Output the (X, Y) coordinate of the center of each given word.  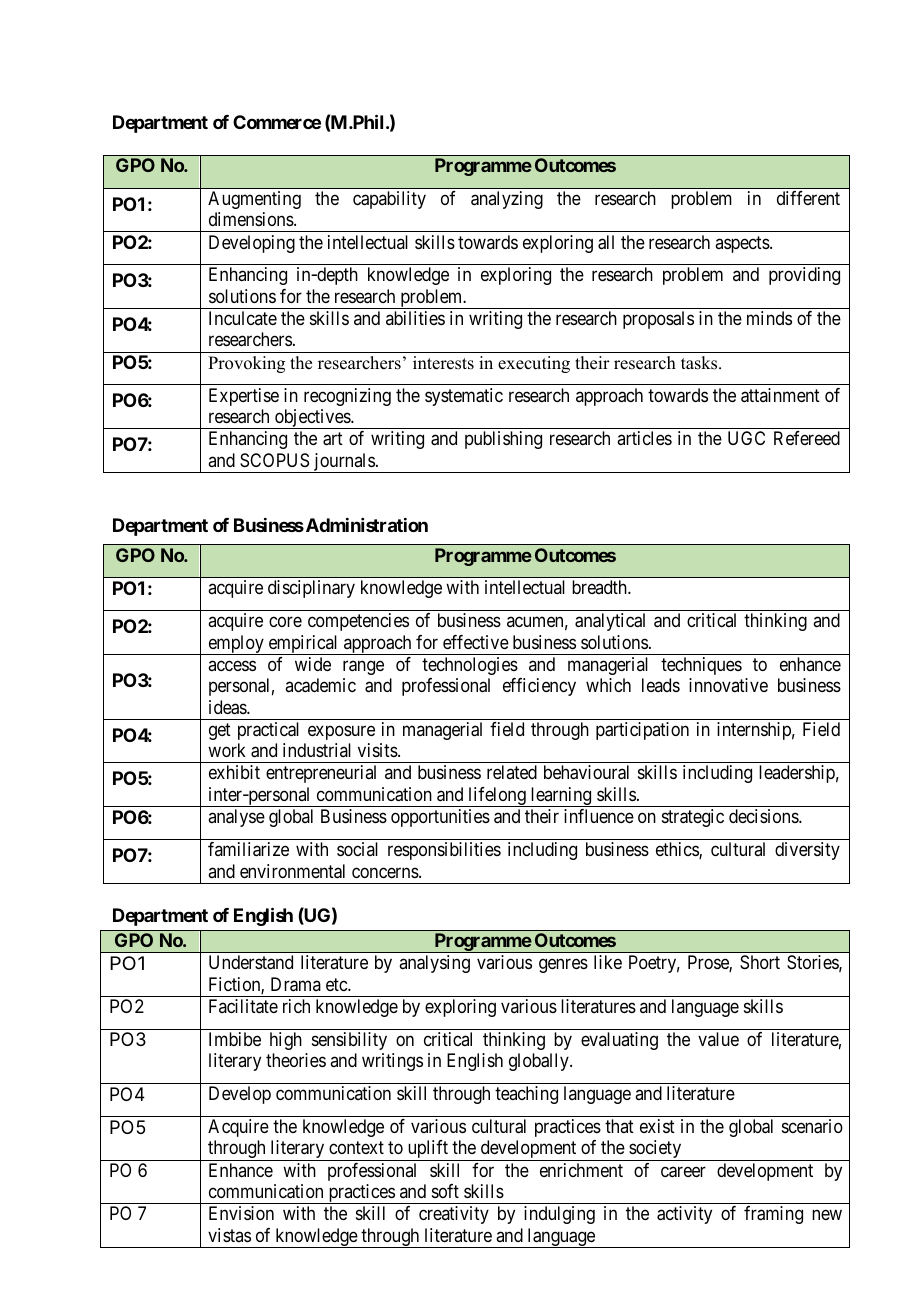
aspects (743, 244)
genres (563, 966)
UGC (746, 438)
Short (760, 962)
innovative (728, 685)
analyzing (507, 200)
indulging (559, 1215)
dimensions (252, 219)
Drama (296, 984)
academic (320, 685)
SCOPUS (274, 460)
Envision (241, 1213)
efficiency (539, 687)
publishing (503, 440)
